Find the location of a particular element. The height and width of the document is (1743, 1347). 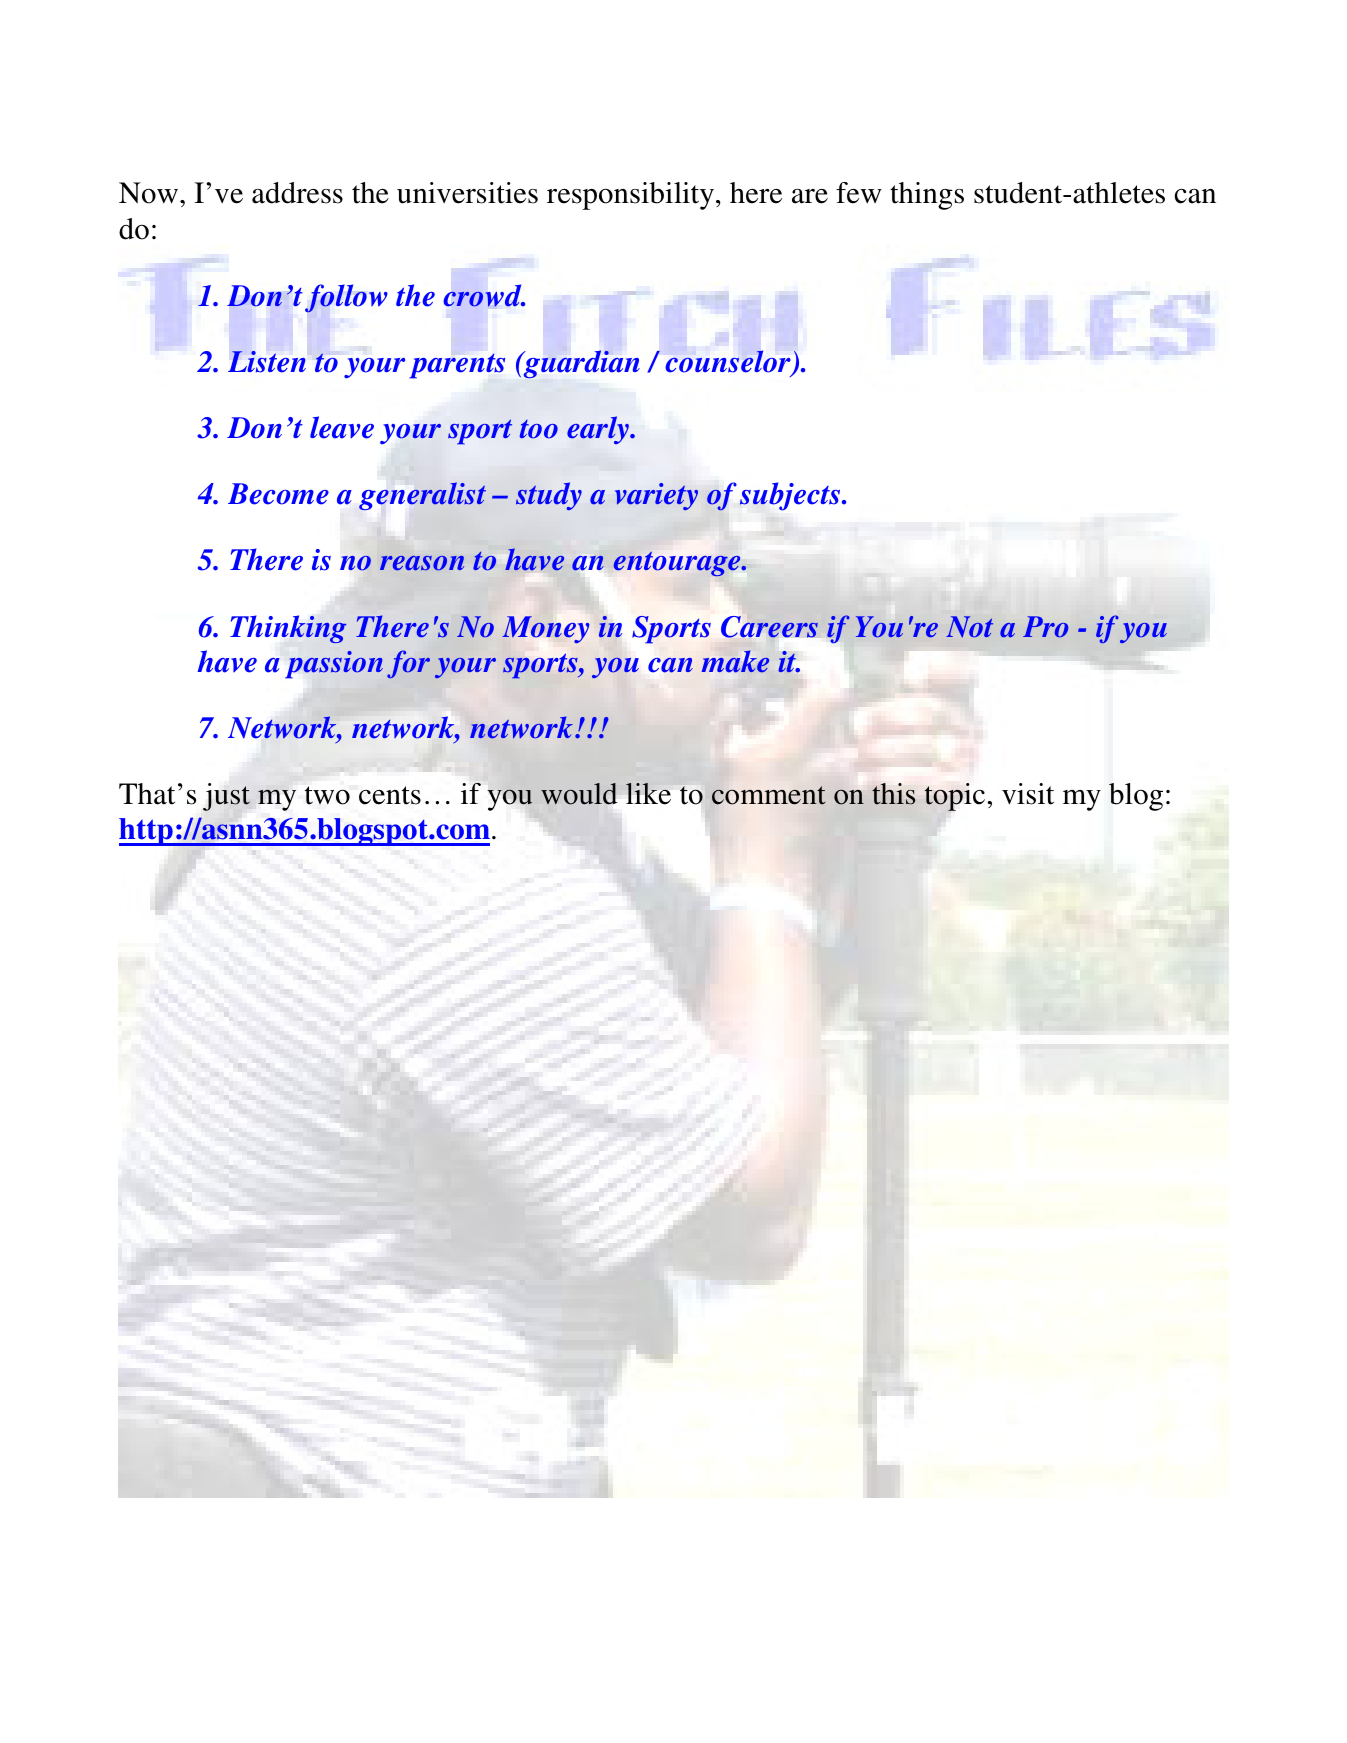

address is located at coordinates (297, 193).
